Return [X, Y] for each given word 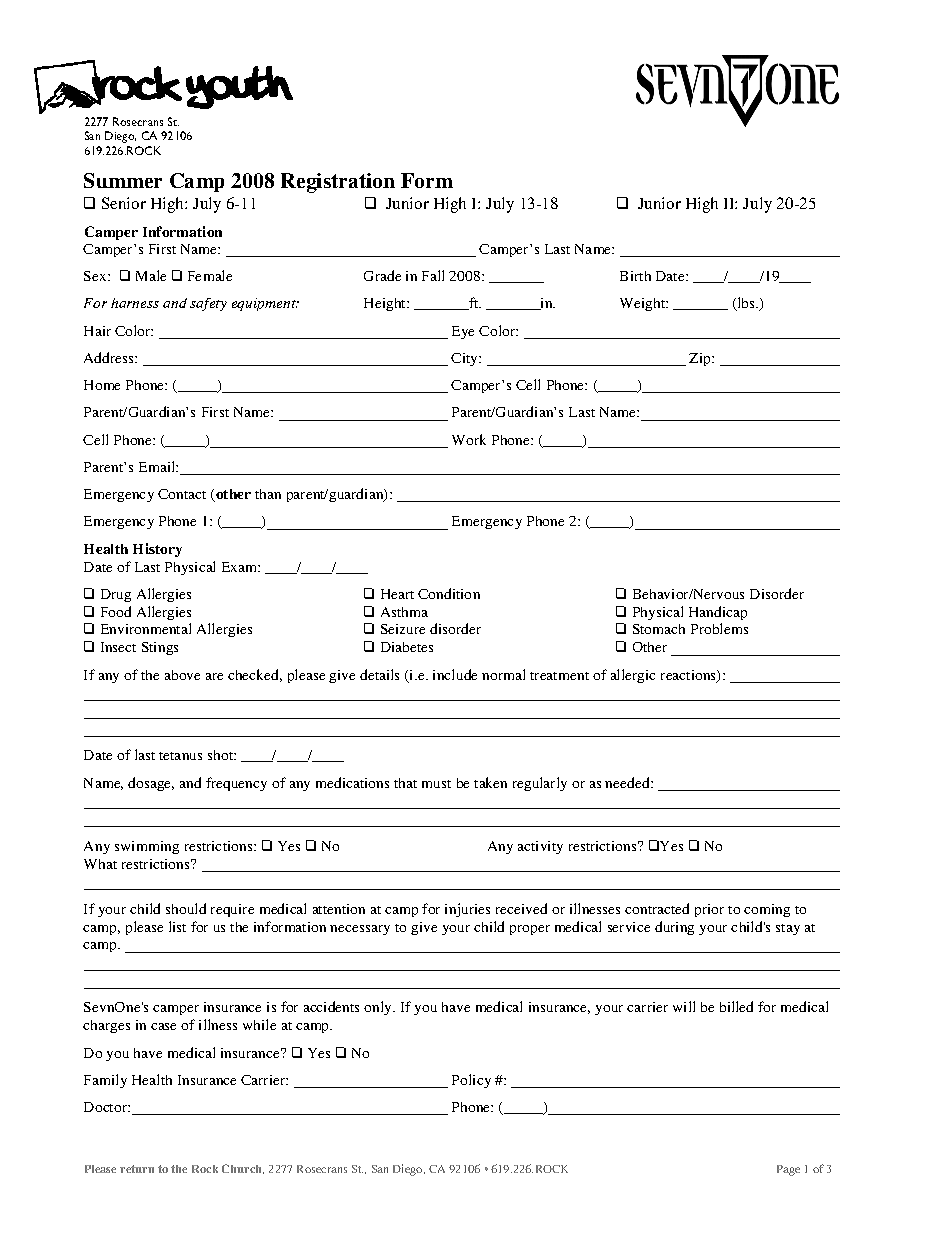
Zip [701, 359]
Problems [719, 628]
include [455, 674]
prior [709, 910]
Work [469, 439]
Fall [433, 275]
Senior [124, 203]
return [137, 1169]
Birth [635, 276]
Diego [409, 1170]
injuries [467, 910]
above [182, 675]
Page [788, 1170]
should [186, 908]
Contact [182, 494]
